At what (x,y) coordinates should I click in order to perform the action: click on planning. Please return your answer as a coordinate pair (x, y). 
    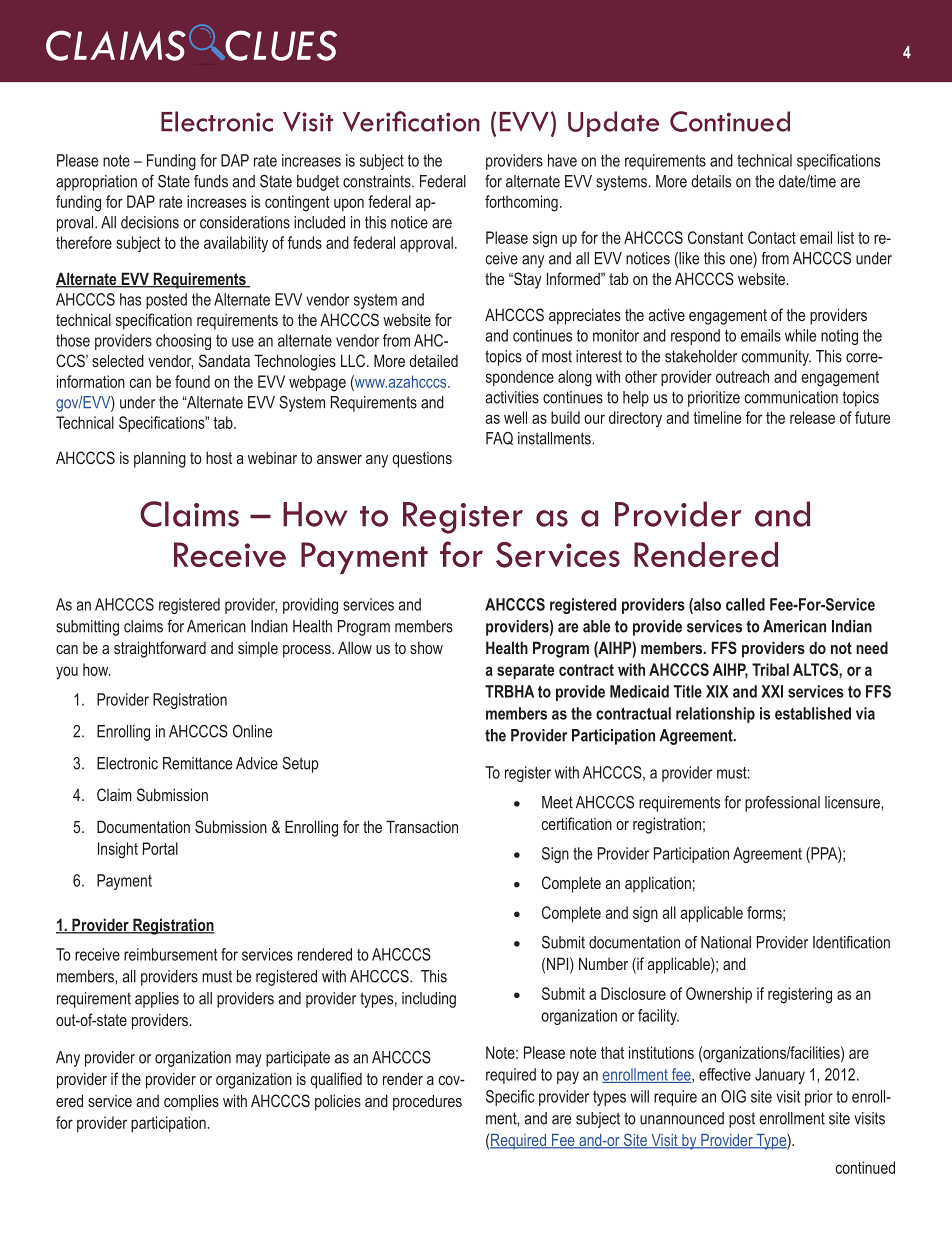
    Looking at the image, I should click on (160, 459).
